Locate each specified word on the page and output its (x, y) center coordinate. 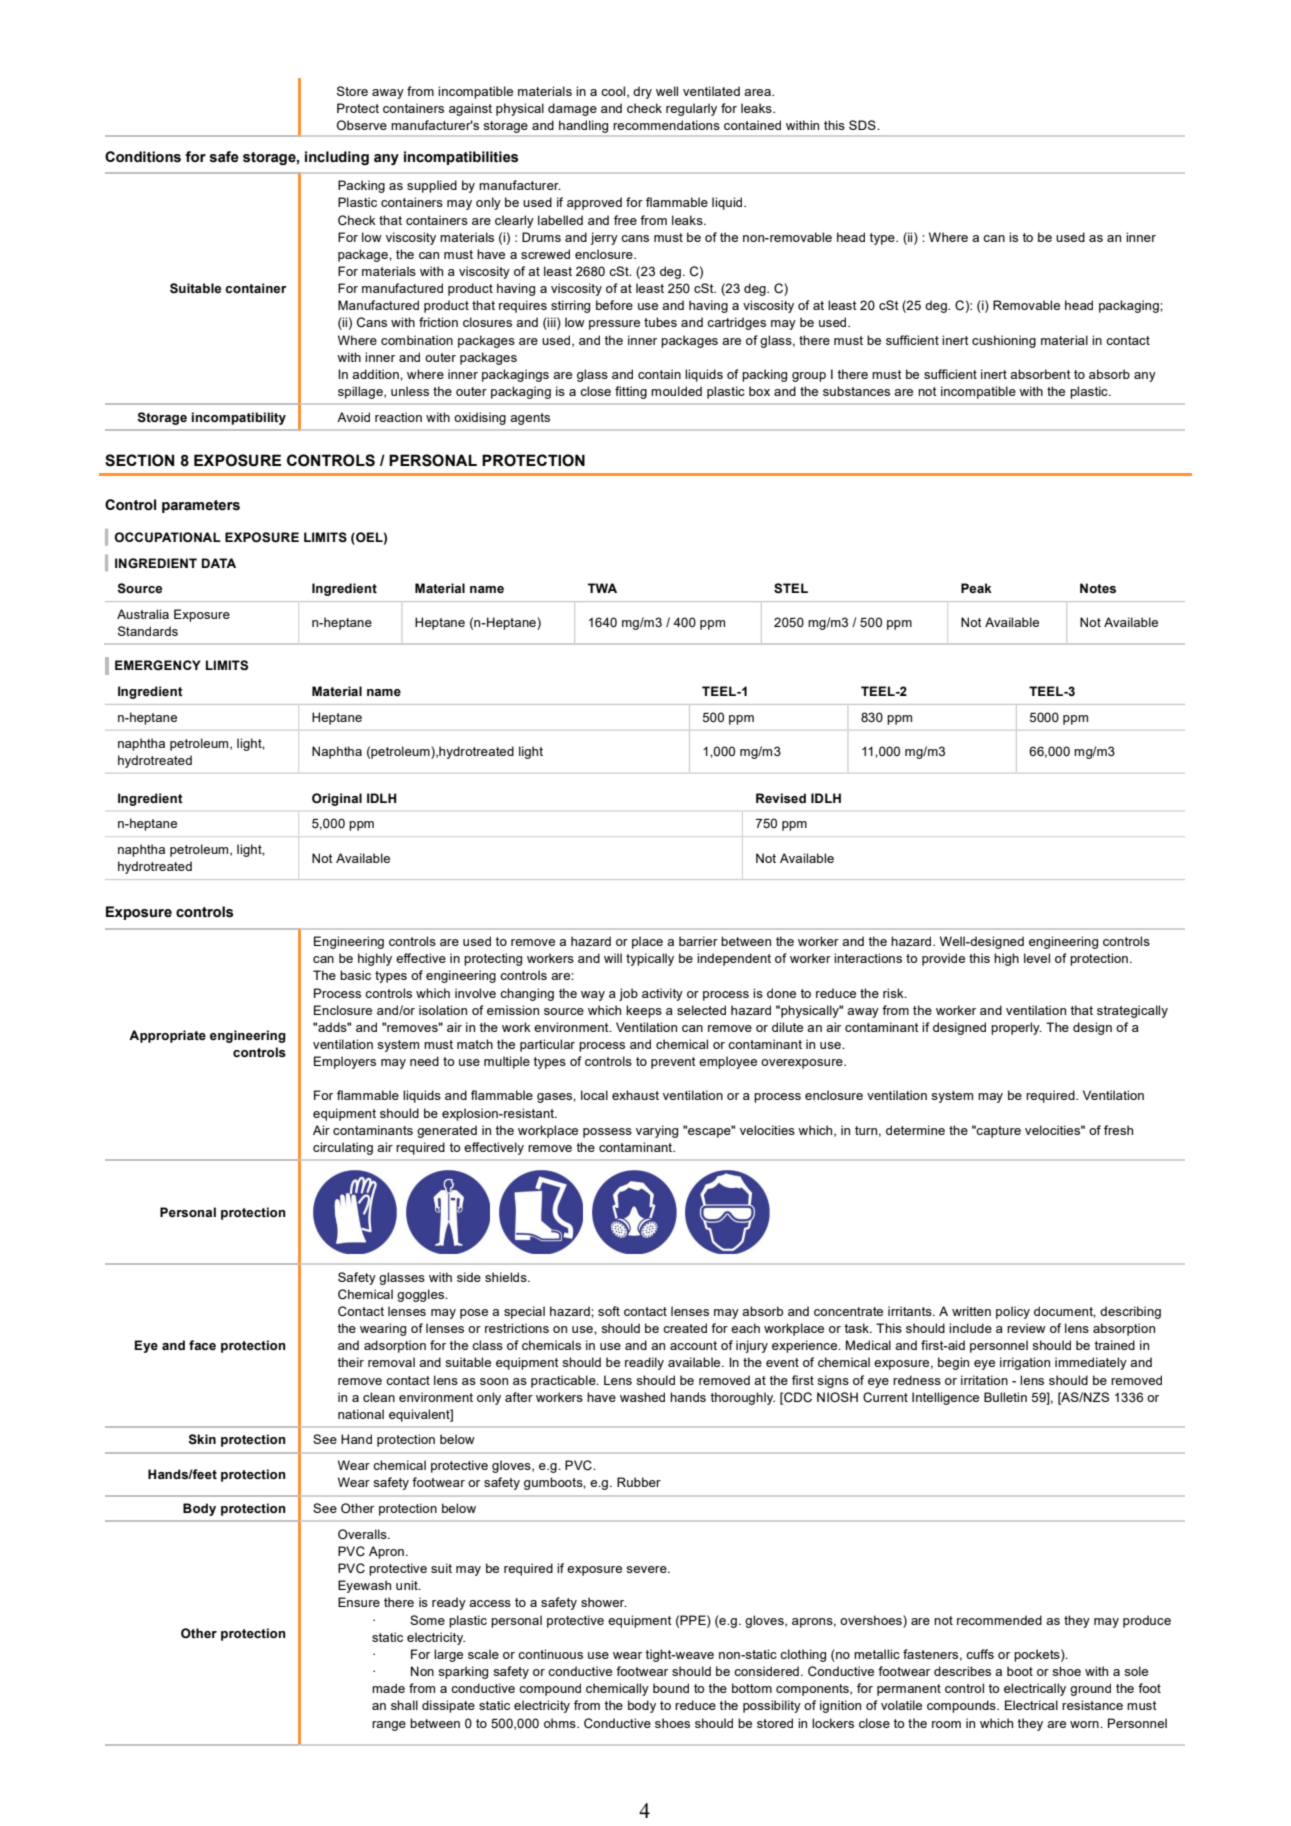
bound (671, 1688)
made (388, 1688)
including (337, 158)
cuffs (980, 1654)
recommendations (666, 125)
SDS (863, 125)
